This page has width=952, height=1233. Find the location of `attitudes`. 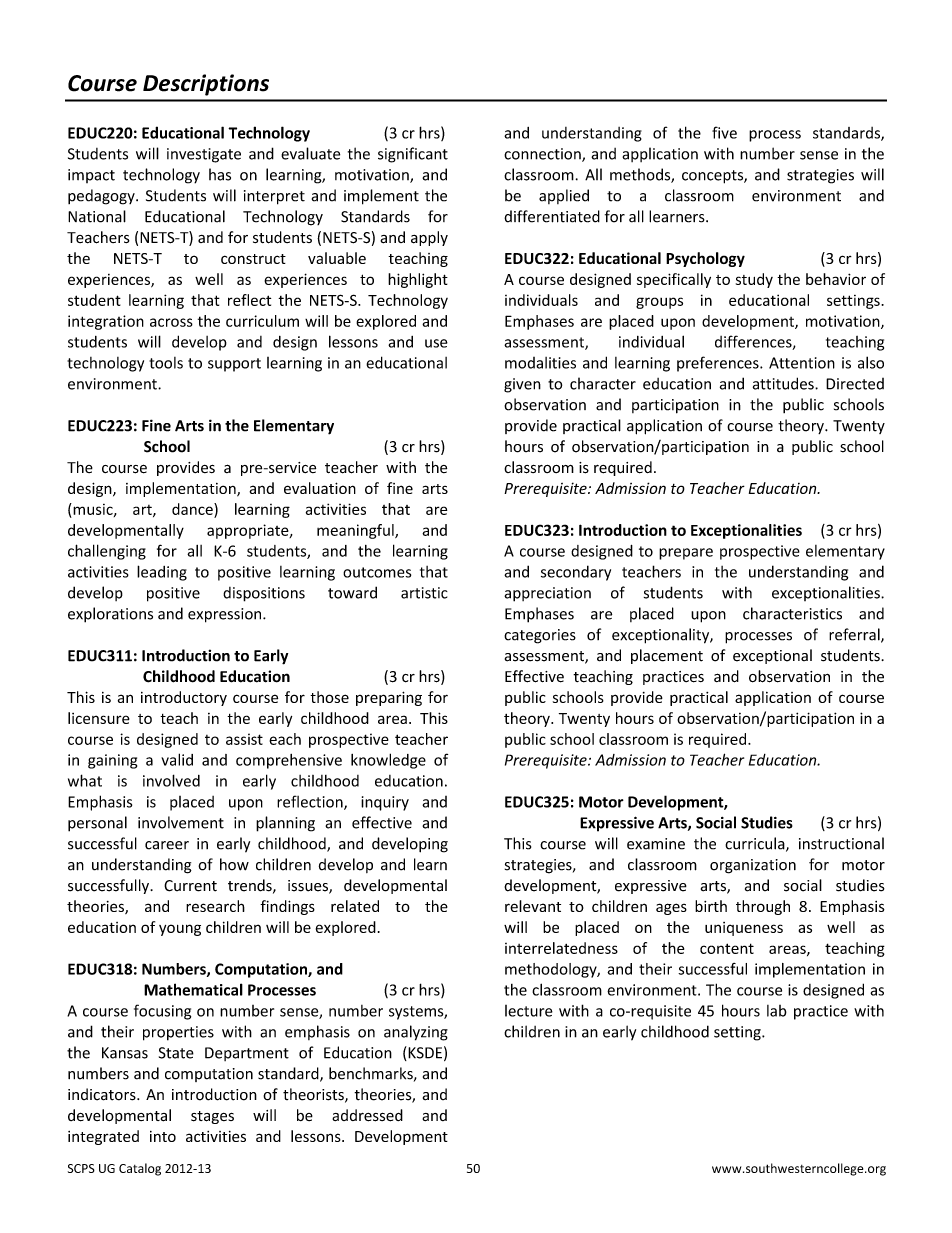

attitudes is located at coordinates (784, 383).
